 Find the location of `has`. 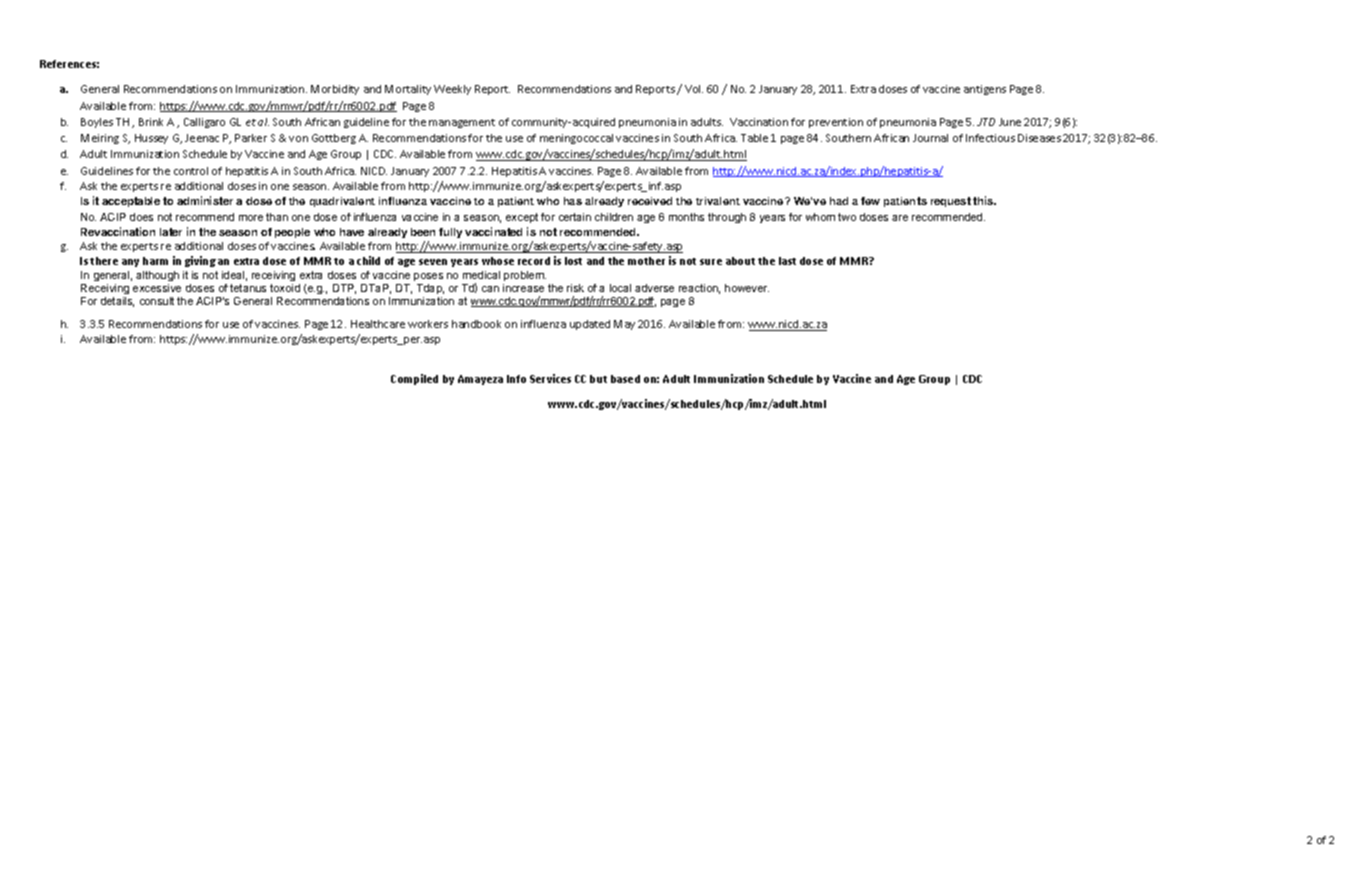

has is located at coordinates (573, 201).
